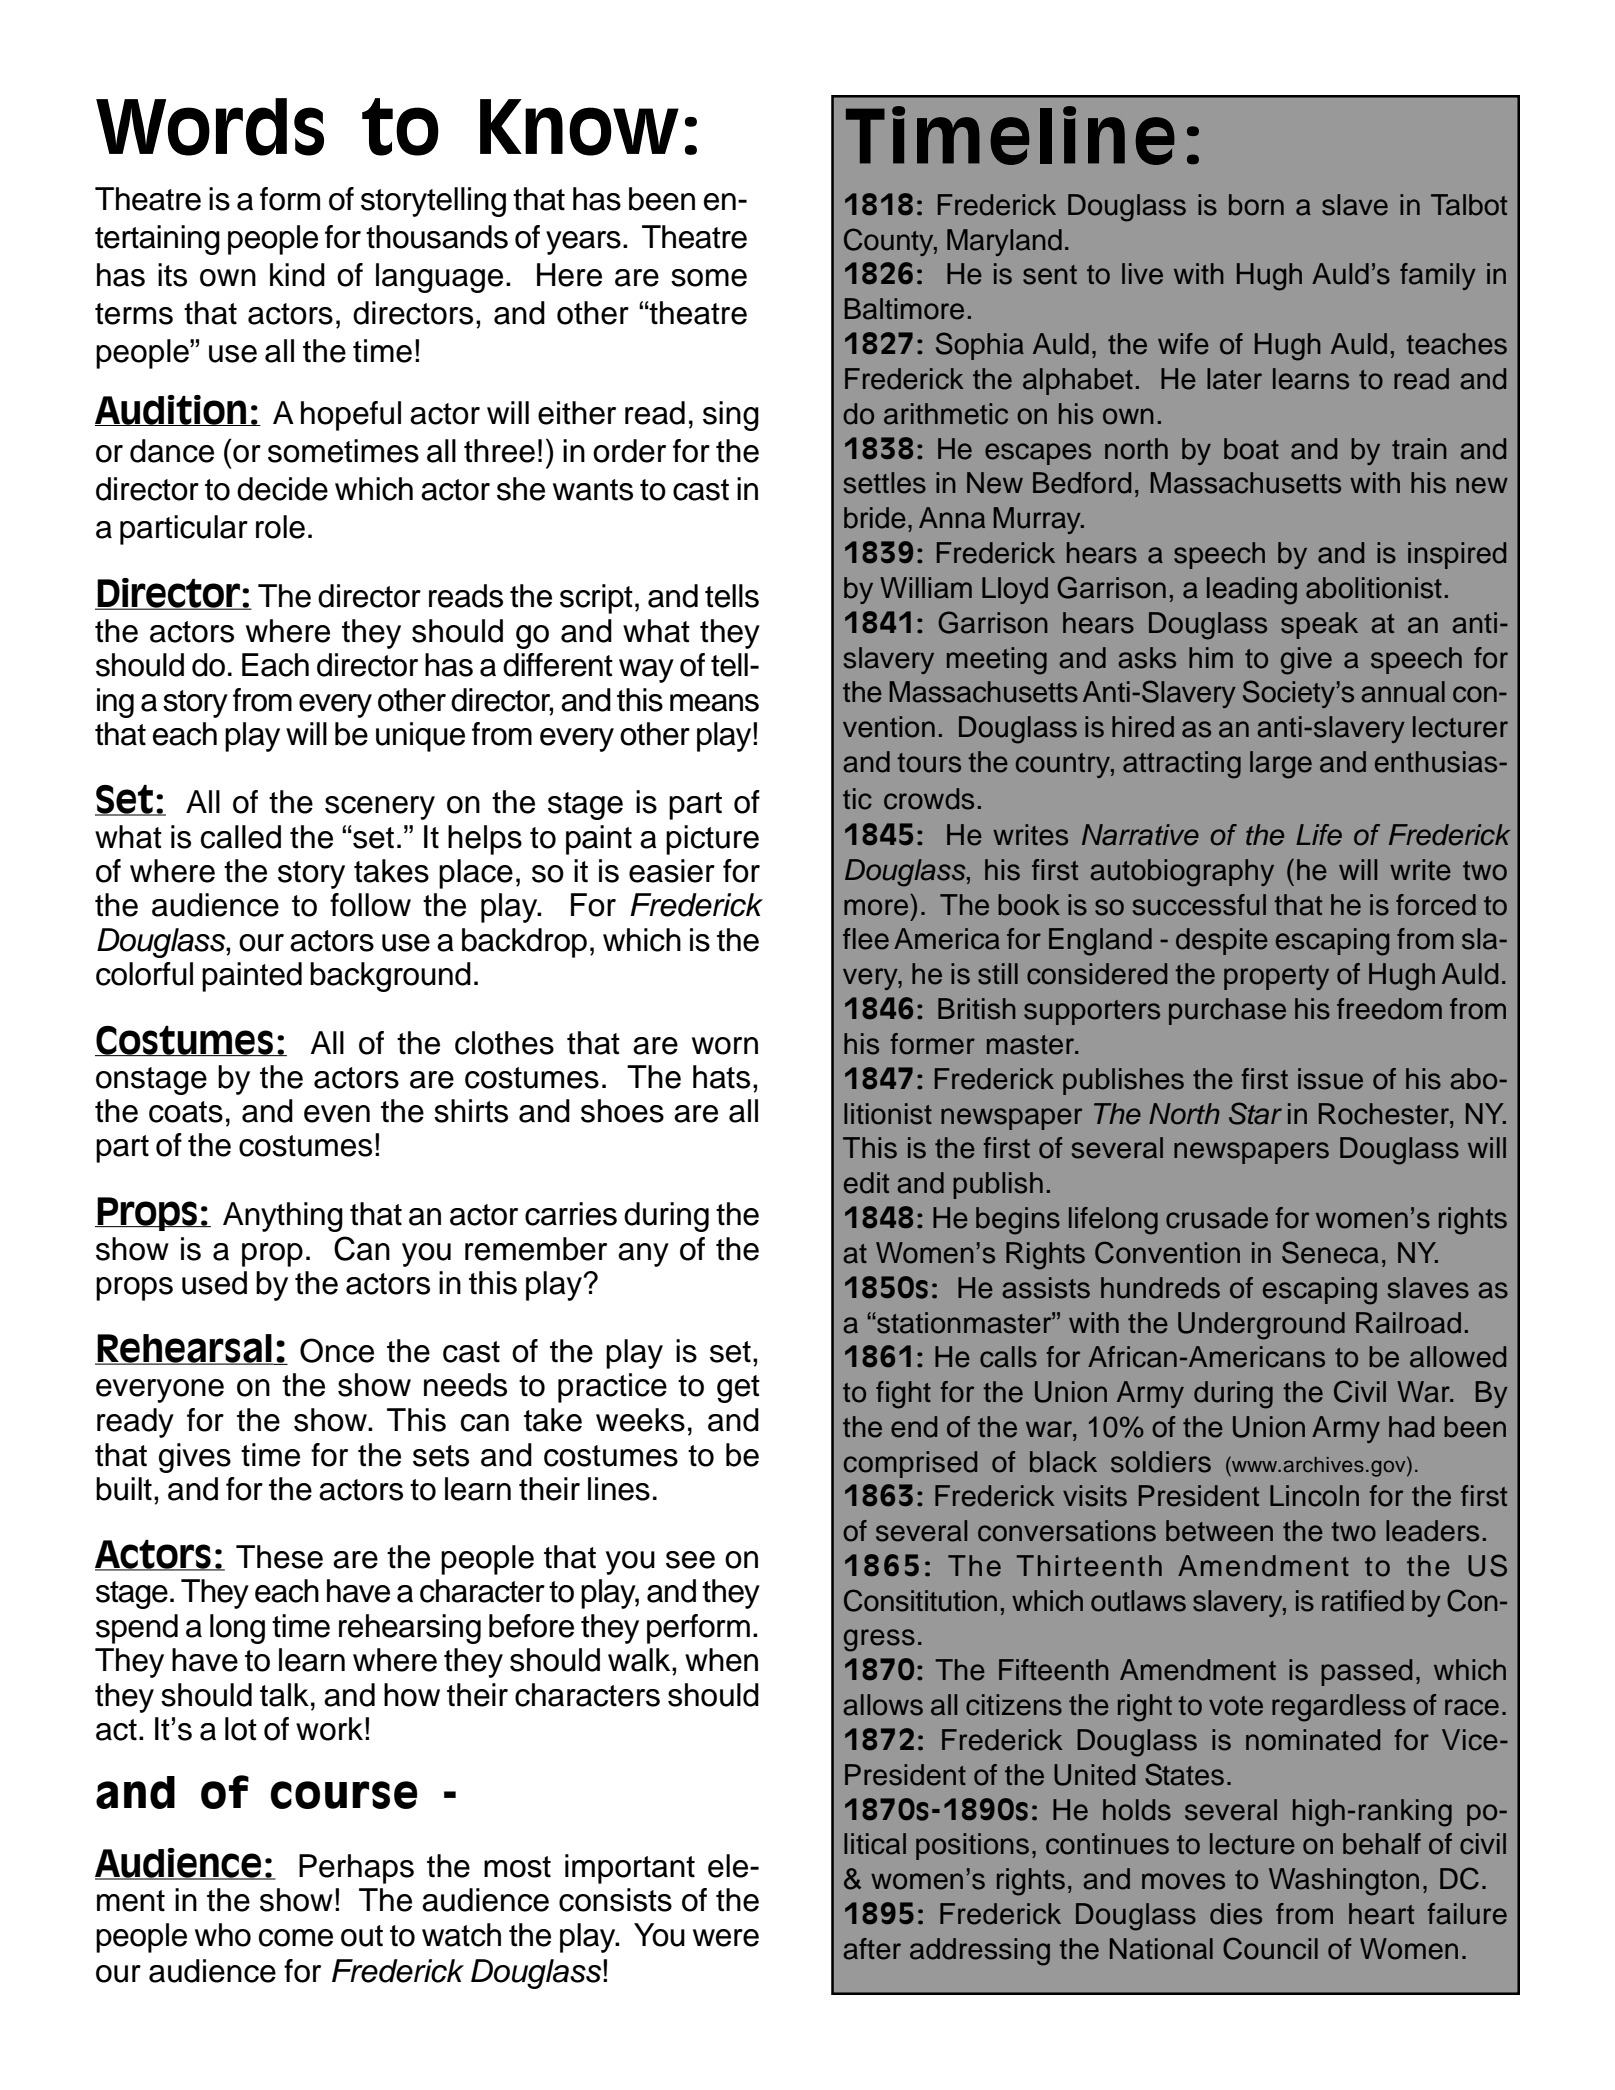 The image size is (1615, 2090). Describe the element at coordinates (296, 1938) in the screenshot. I see `come` at that location.
